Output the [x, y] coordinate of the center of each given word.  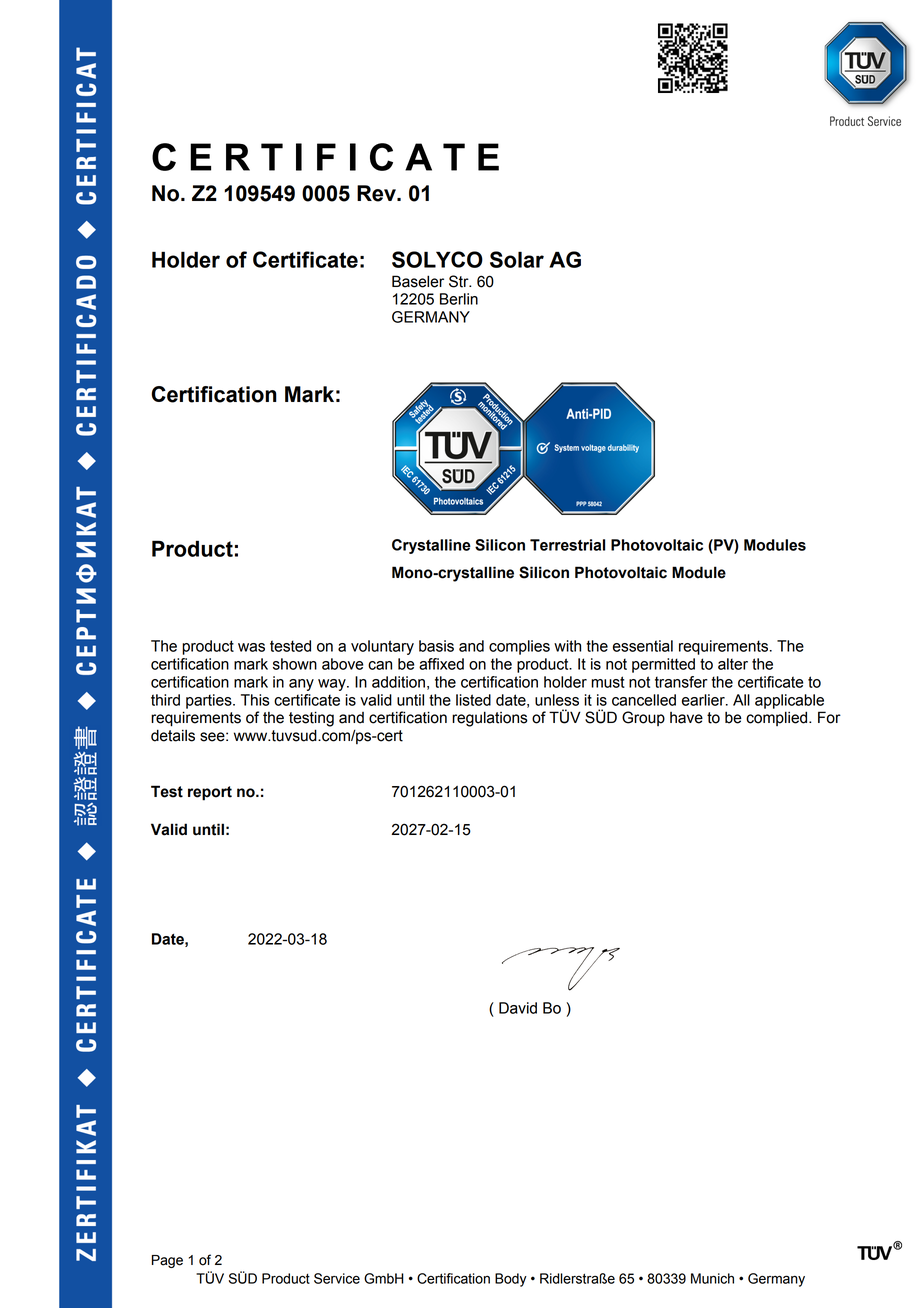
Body [511, 1280]
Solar [517, 259]
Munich [712, 1278]
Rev [377, 193]
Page [167, 1261]
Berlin [459, 299]
